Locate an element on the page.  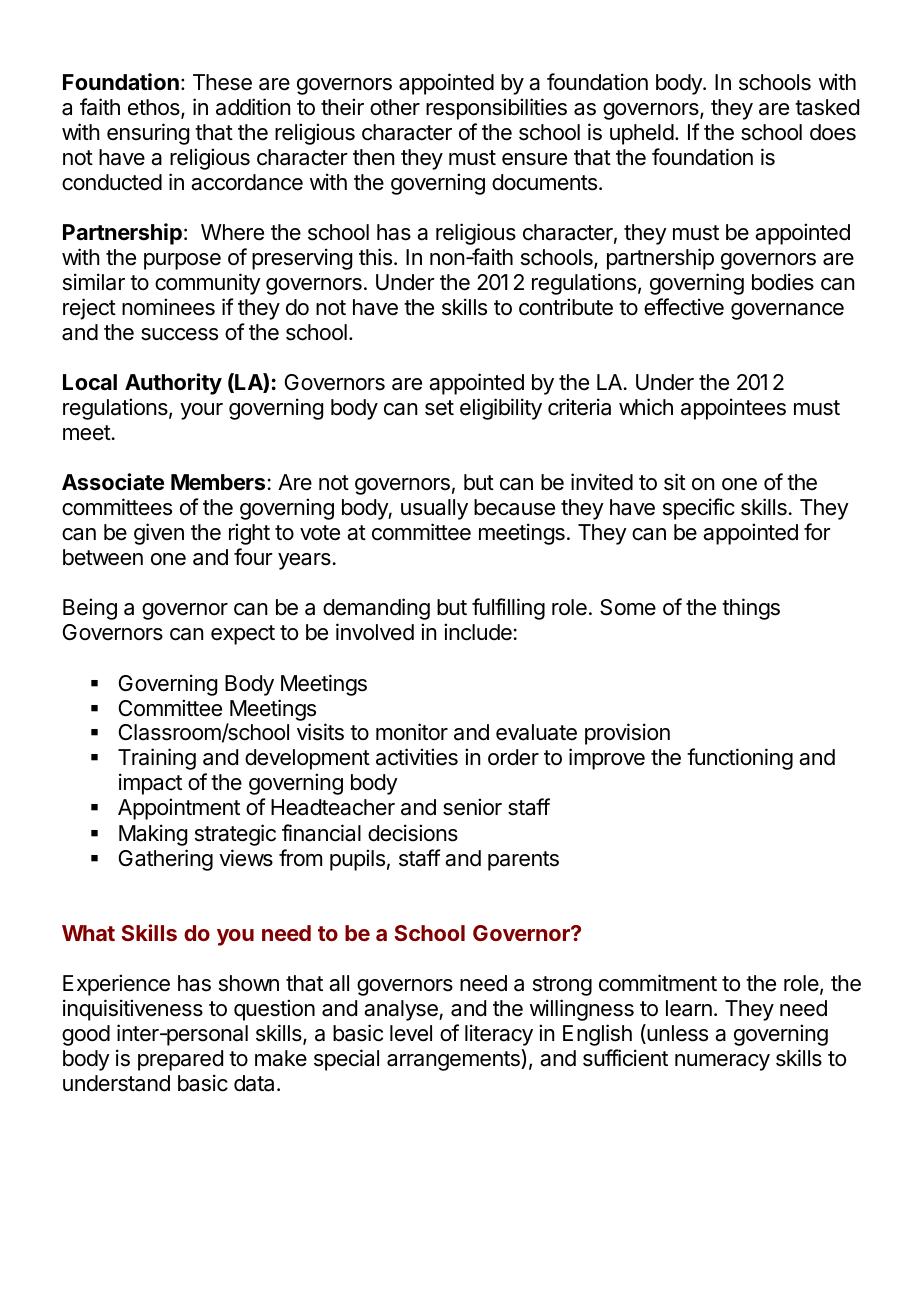
appointees is located at coordinates (733, 409).
